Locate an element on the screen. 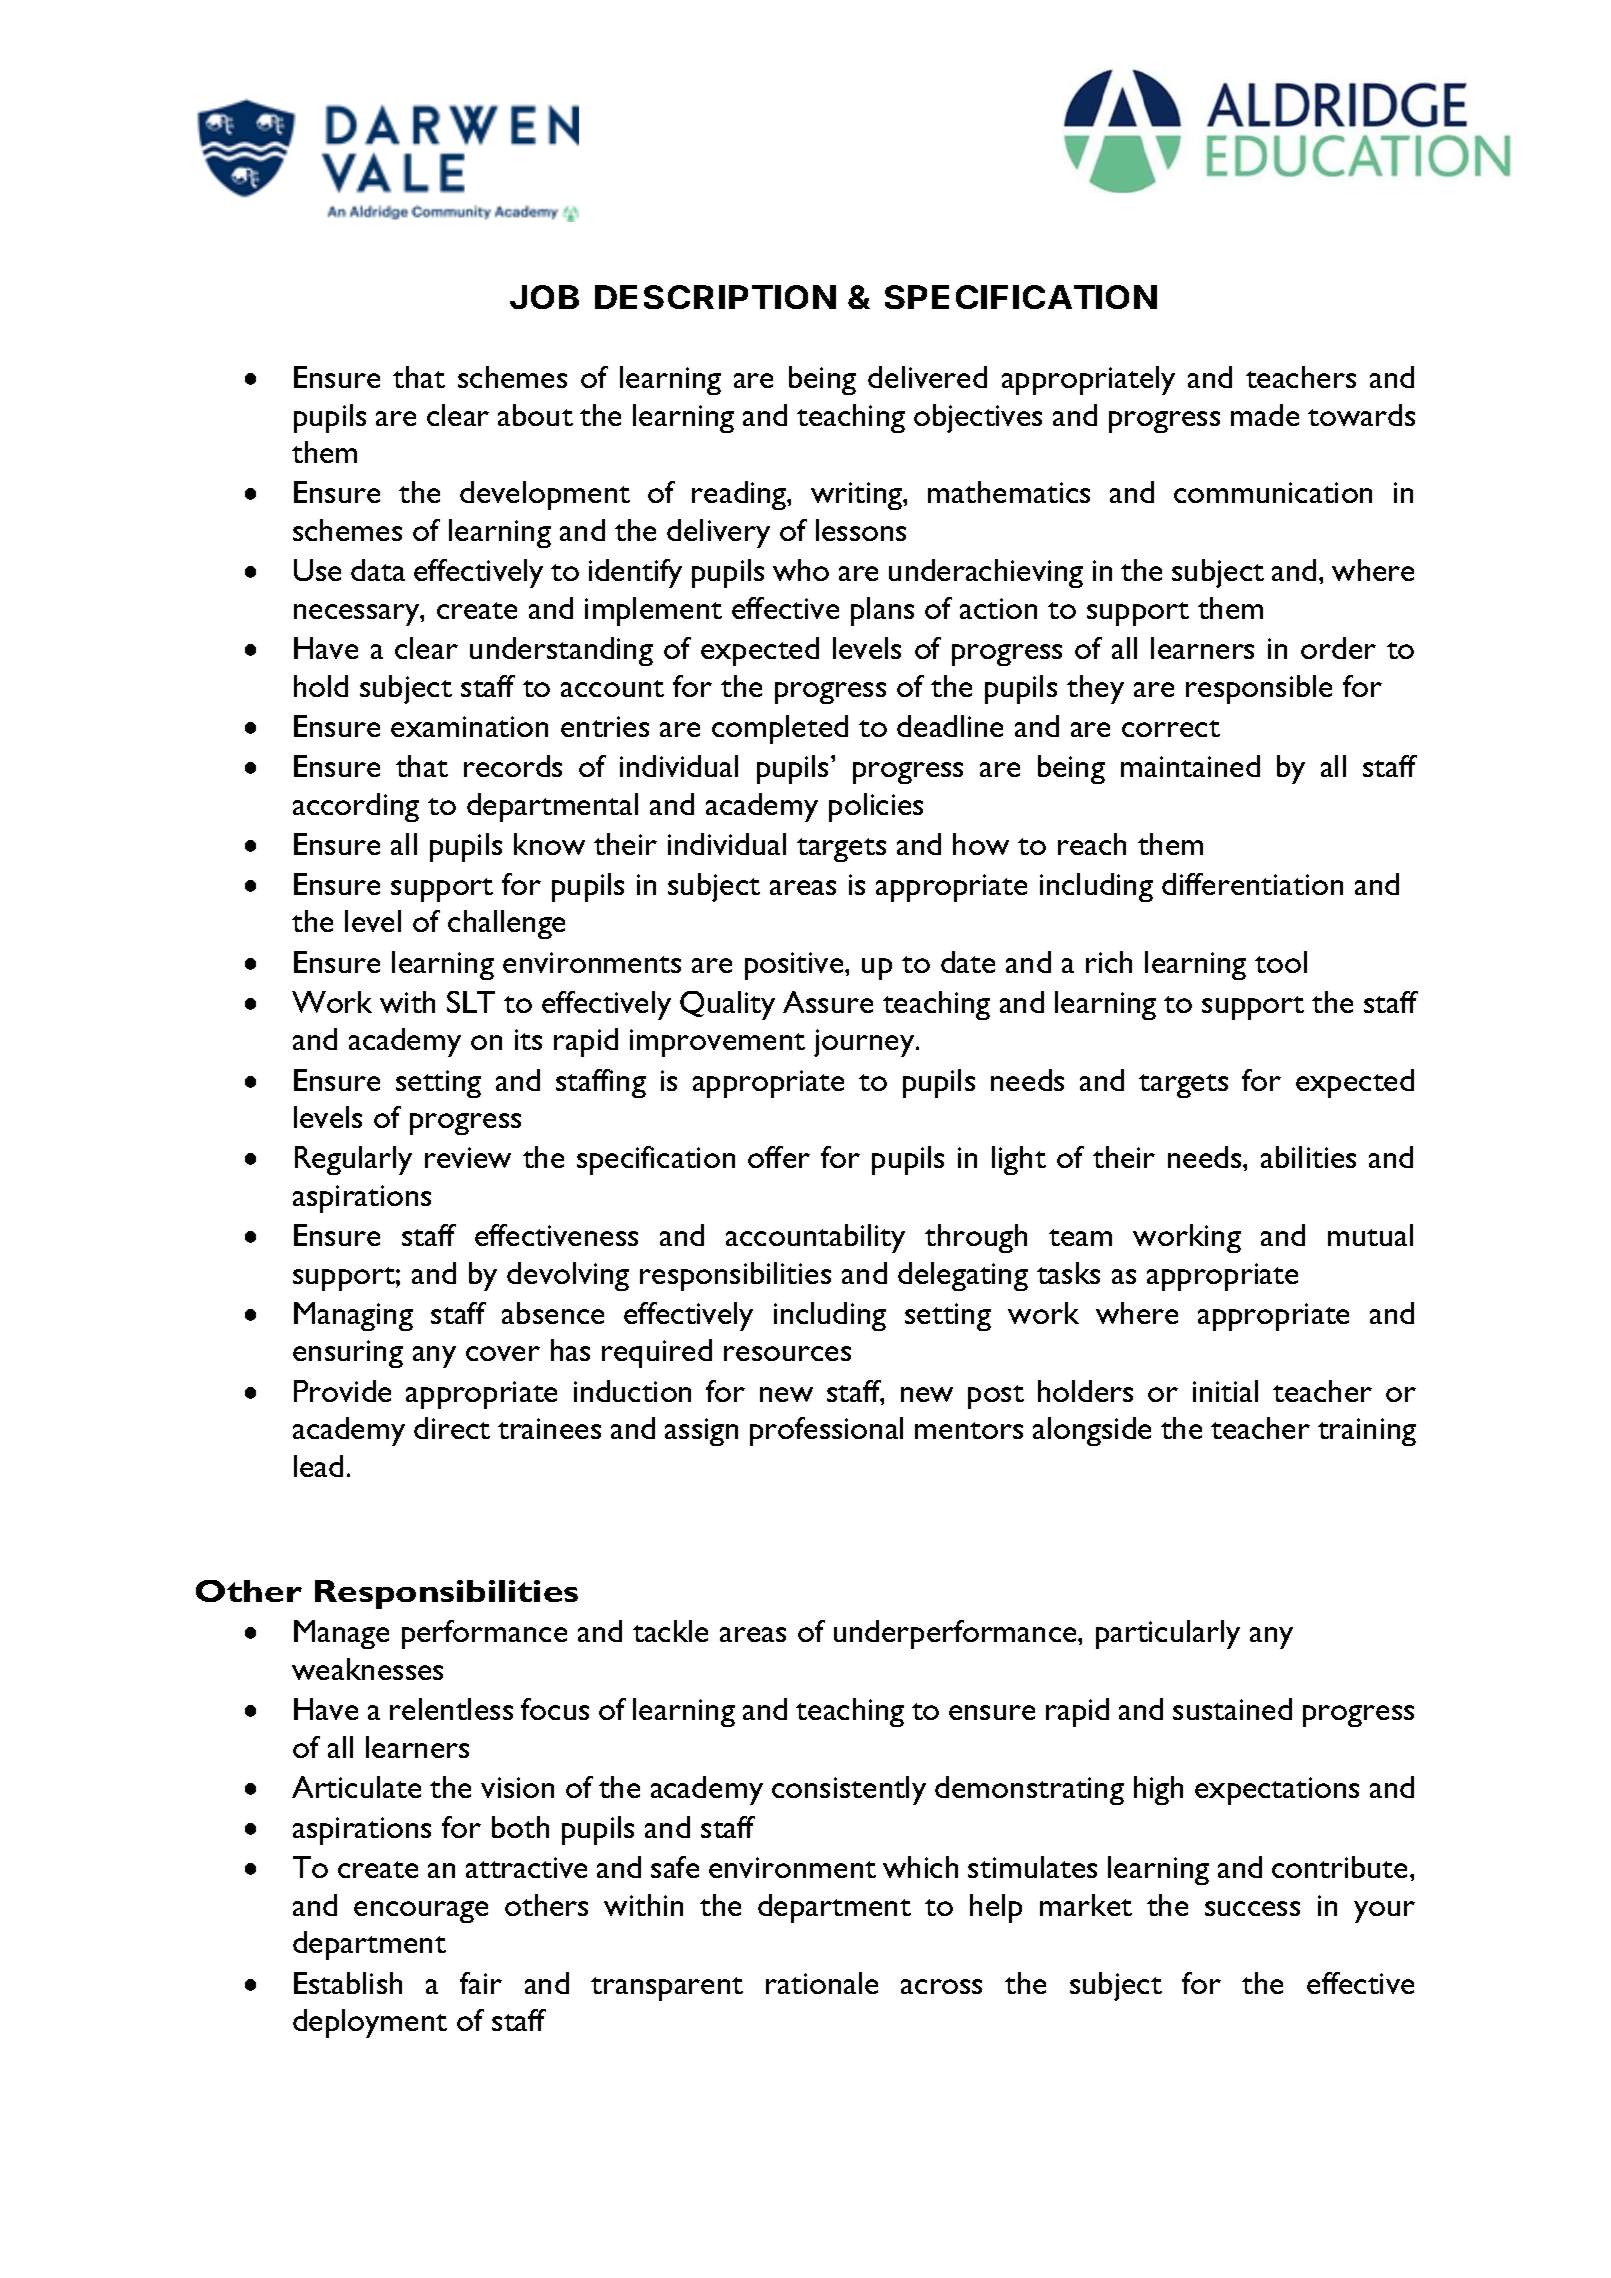 This screenshot has width=1611, height=2278. abilities is located at coordinates (1308, 1157).
